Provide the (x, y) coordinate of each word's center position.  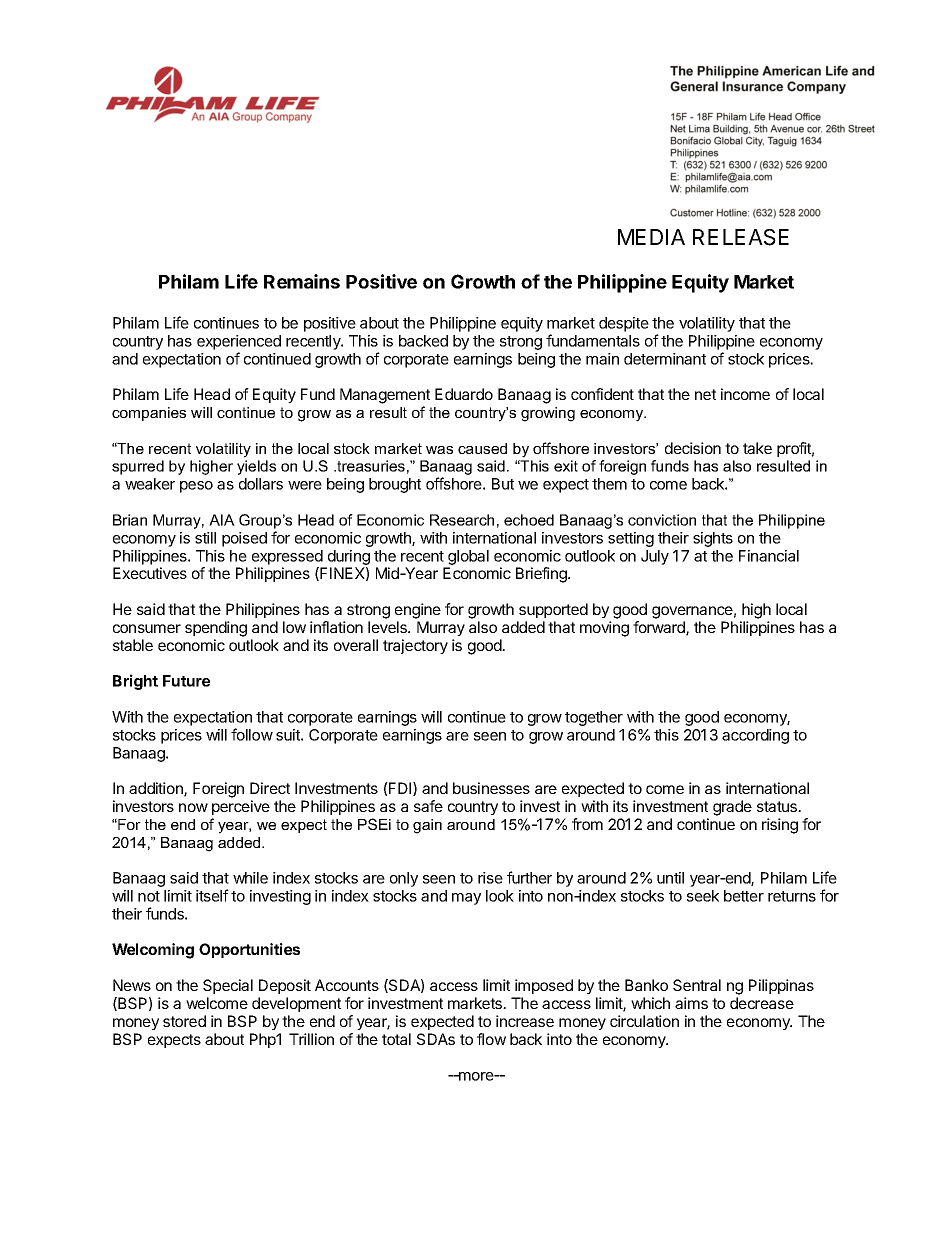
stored (184, 1021)
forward (660, 628)
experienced (239, 342)
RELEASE (741, 237)
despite (624, 324)
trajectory (415, 646)
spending (216, 629)
